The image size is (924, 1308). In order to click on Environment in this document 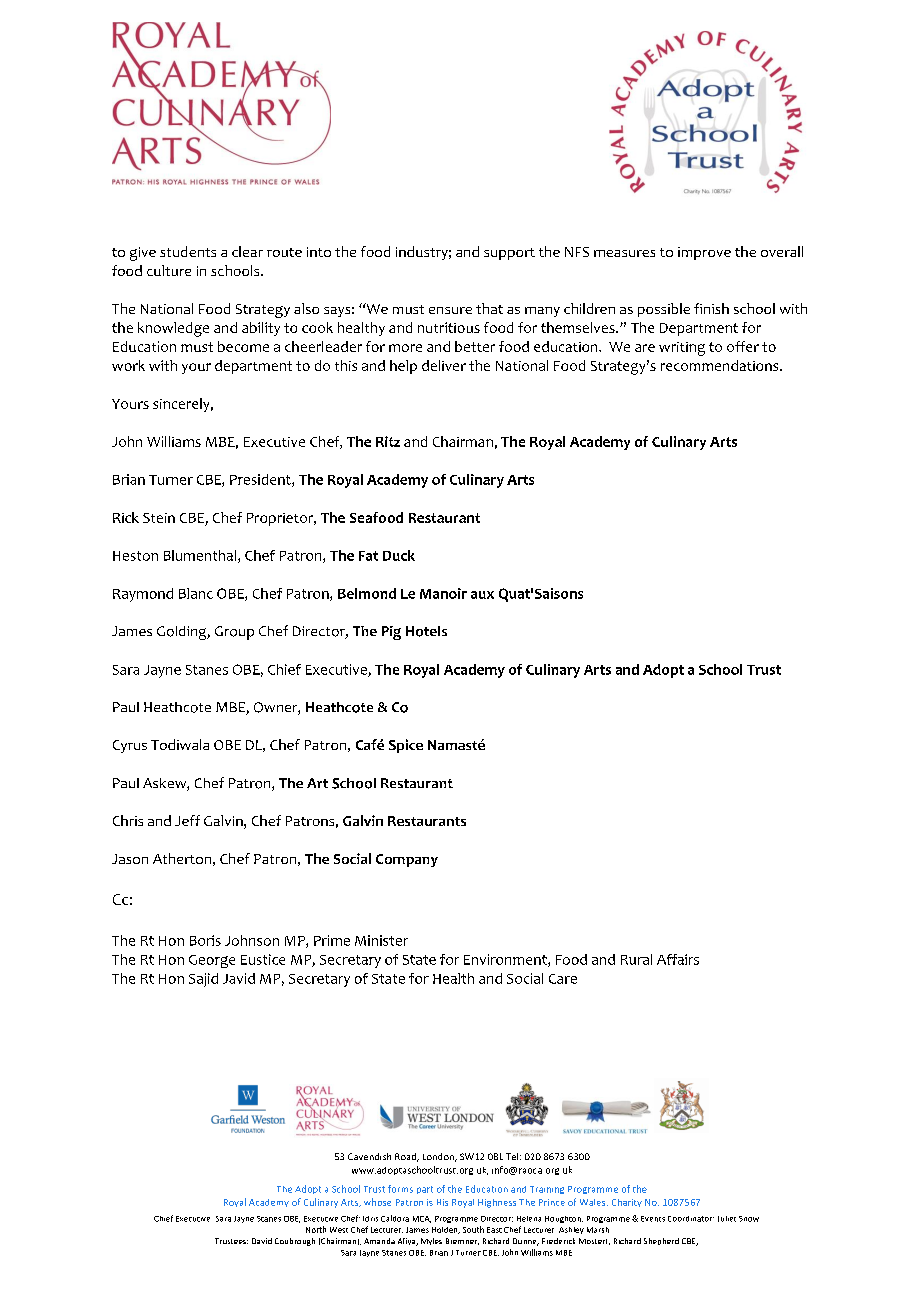, I will do `click(506, 960)`.
